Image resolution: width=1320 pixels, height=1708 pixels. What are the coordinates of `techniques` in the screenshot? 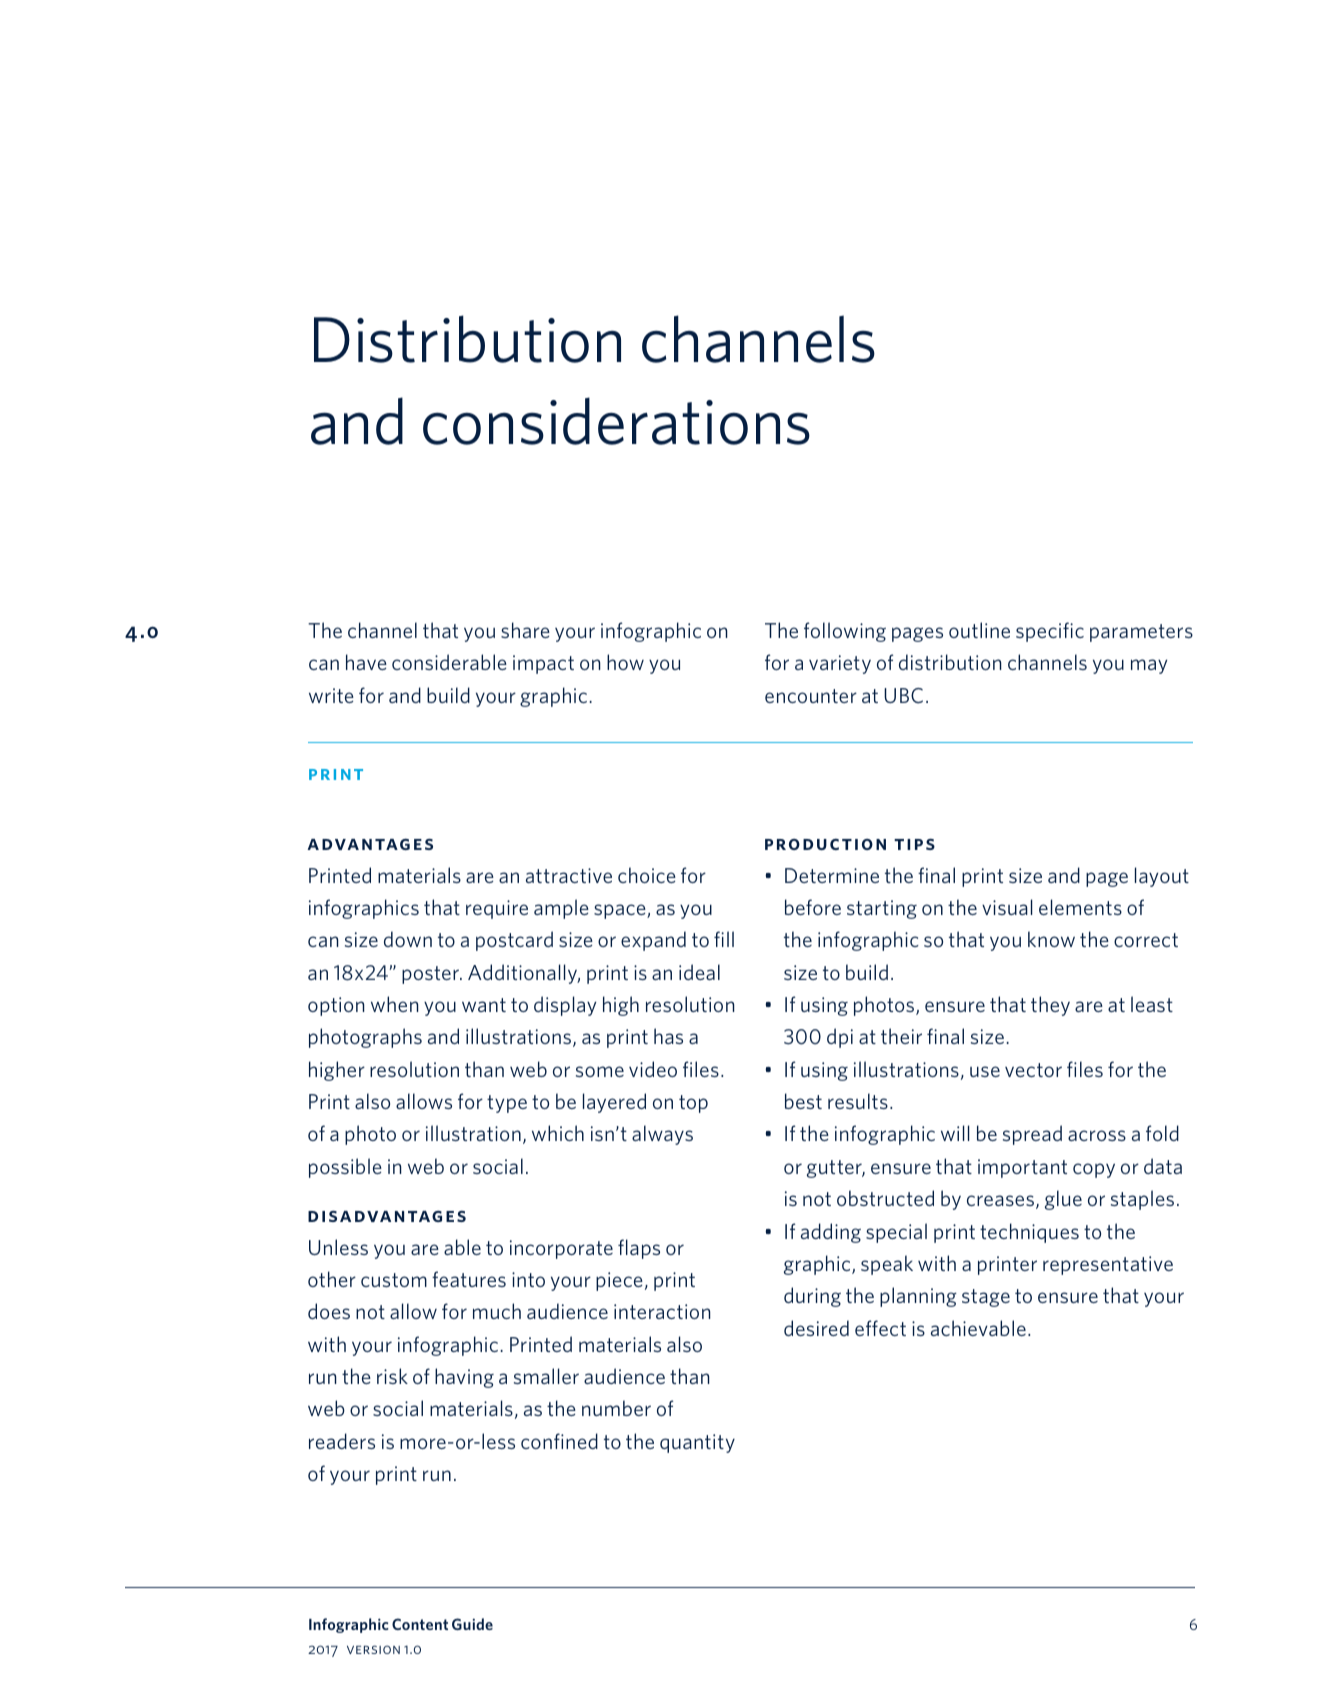 It's located at (1029, 1233).
